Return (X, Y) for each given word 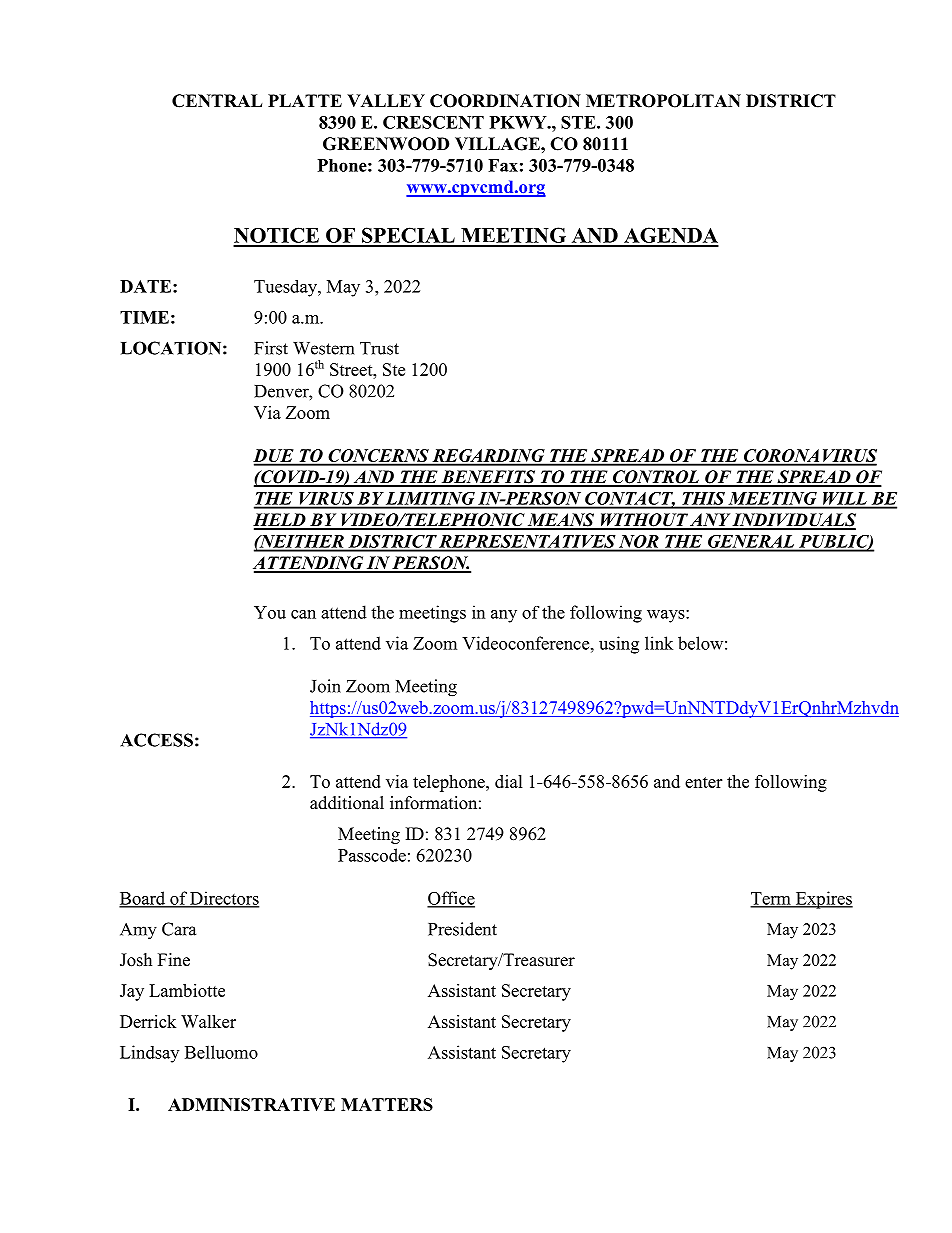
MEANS (561, 521)
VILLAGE (498, 144)
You (270, 612)
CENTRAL (217, 101)
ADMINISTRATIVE (251, 1104)
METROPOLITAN (663, 101)
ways (667, 616)
